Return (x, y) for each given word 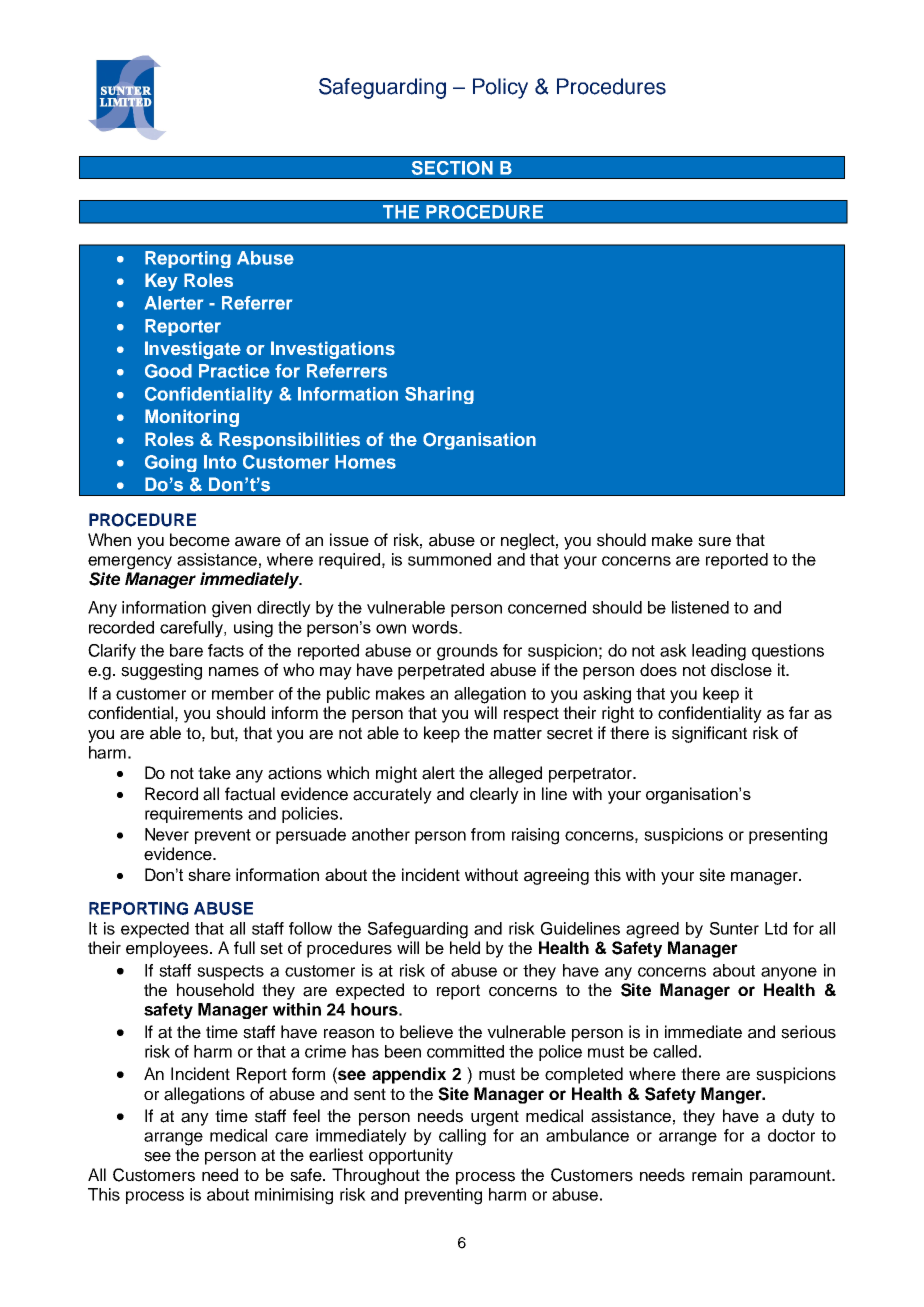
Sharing (439, 395)
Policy (500, 88)
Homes (365, 462)
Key (161, 282)
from (488, 834)
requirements (194, 815)
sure (714, 542)
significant (709, 734)
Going (171, 463)
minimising (294, 1196)
